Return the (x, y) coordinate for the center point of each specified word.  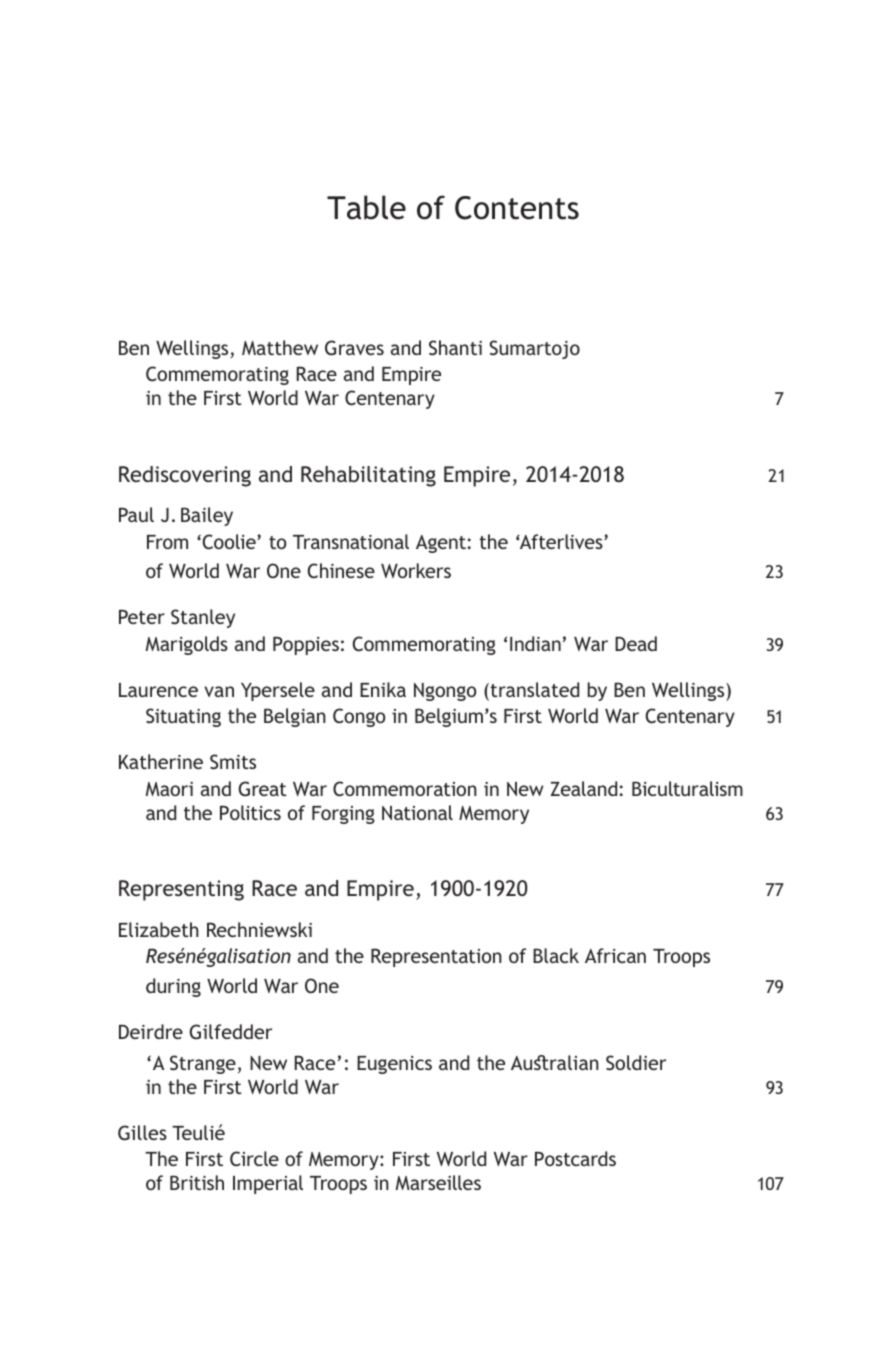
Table (366, 207)
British (197, 1182)
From (167, 542)
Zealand (584, 788)
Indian (535, 643)
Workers (416, 570)
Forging (343, 815)
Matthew (280, 347)
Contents (517, 208)
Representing (181, 890)
